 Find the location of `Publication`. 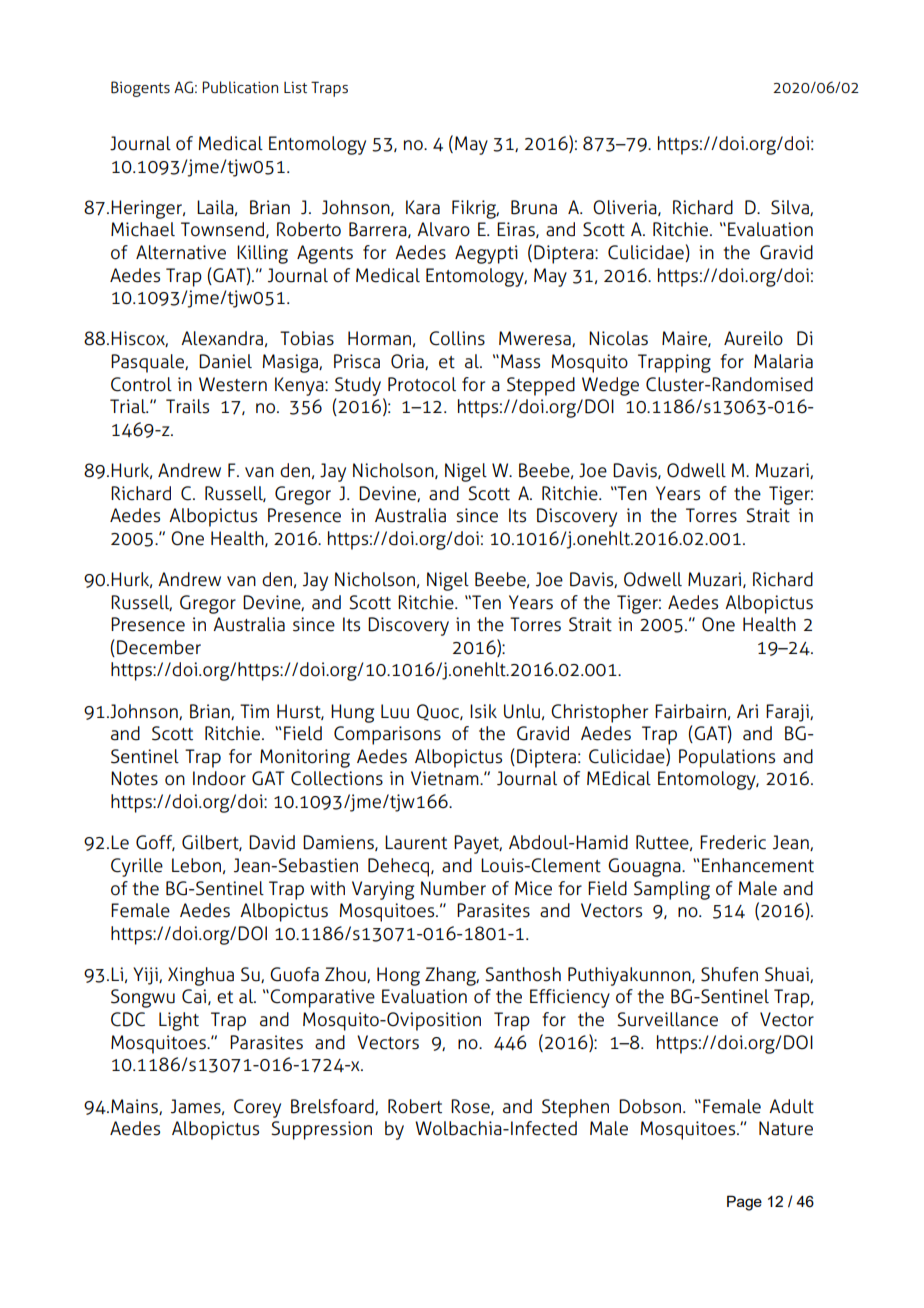

Publication is located at coordinates (240, 87).
